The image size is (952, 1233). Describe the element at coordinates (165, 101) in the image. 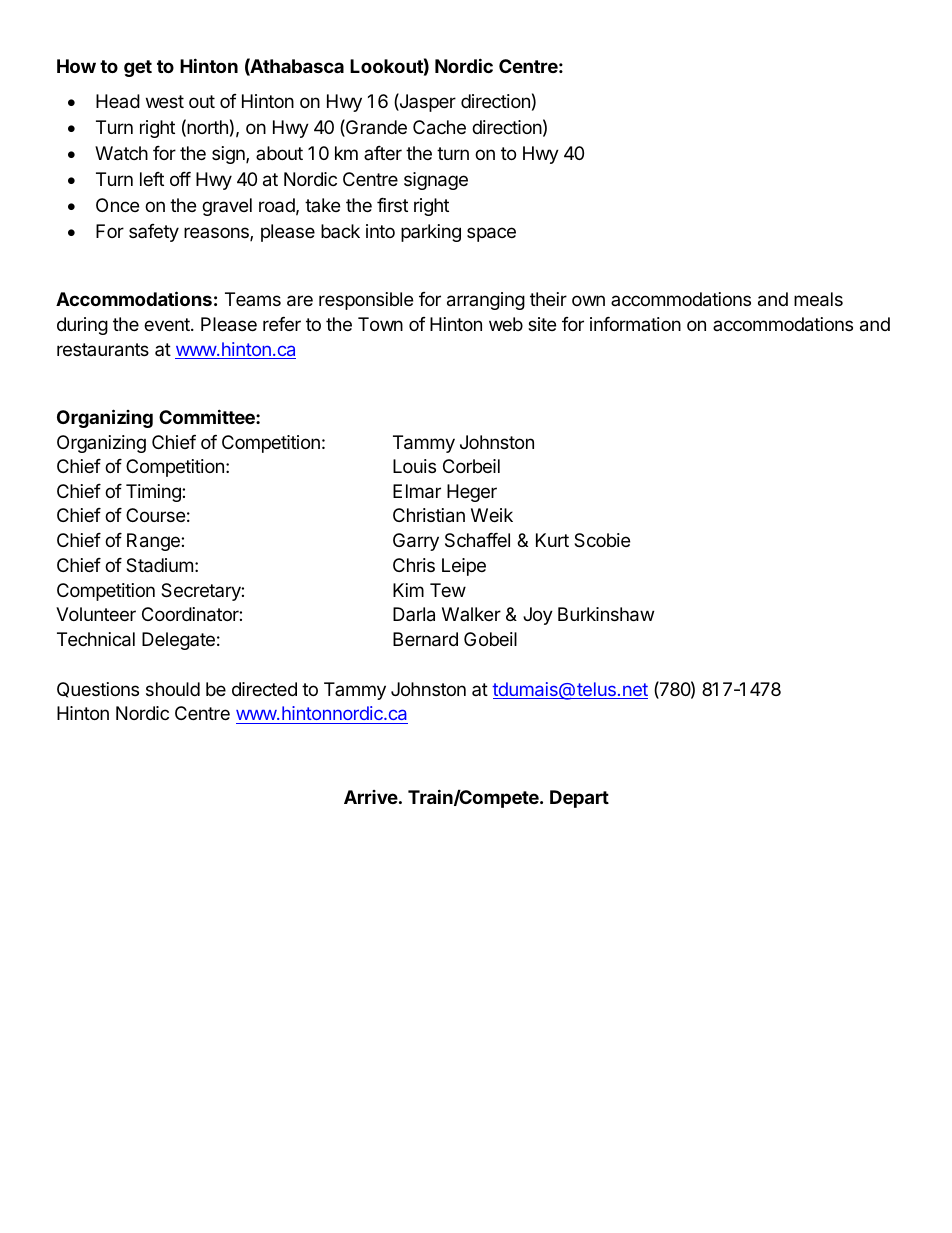

I see `west` at that location.
